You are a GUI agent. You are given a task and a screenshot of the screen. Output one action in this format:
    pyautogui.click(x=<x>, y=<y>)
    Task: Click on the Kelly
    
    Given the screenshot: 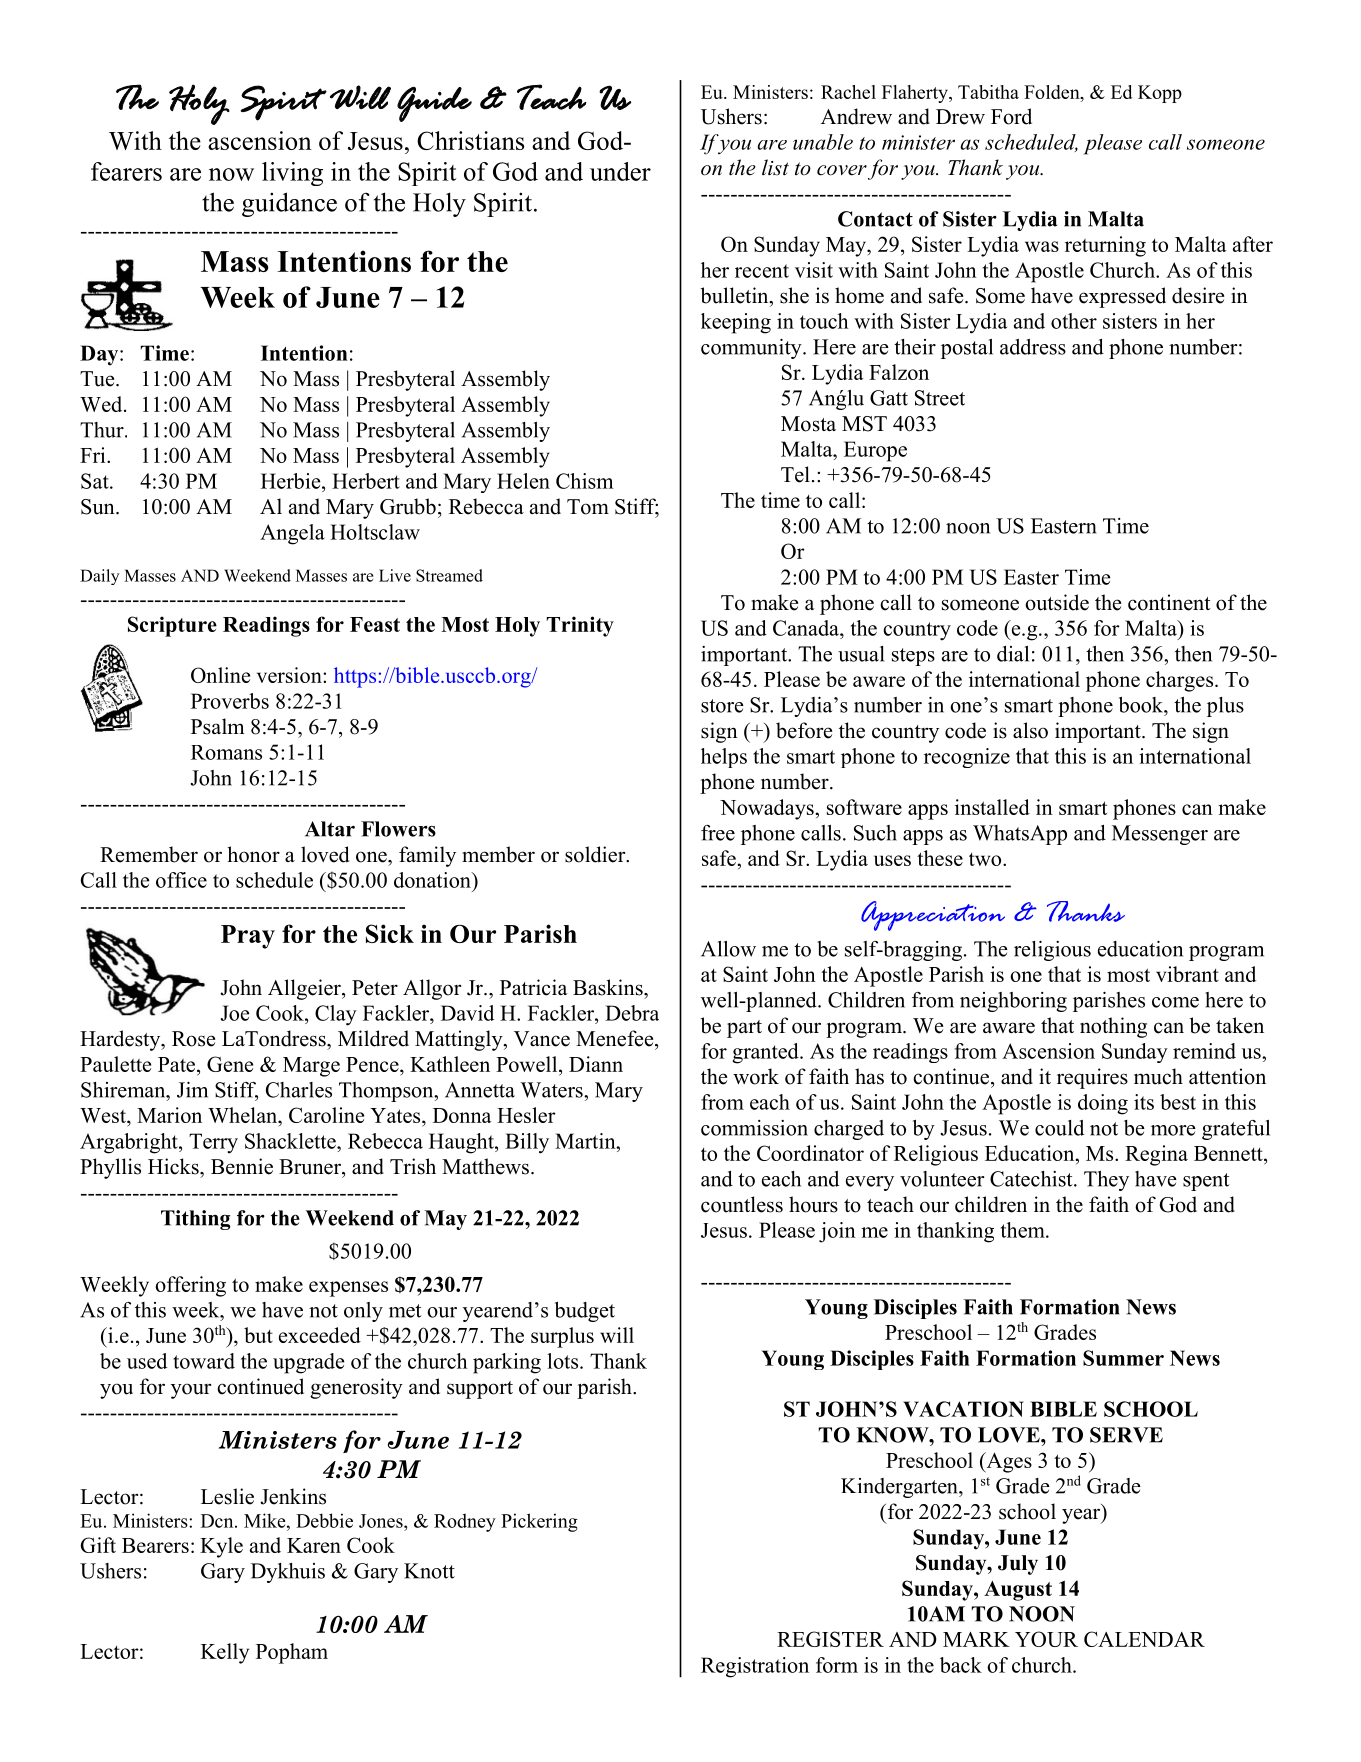 What is the action you would take?
    pyautogui.click(x=225, y=1653)
